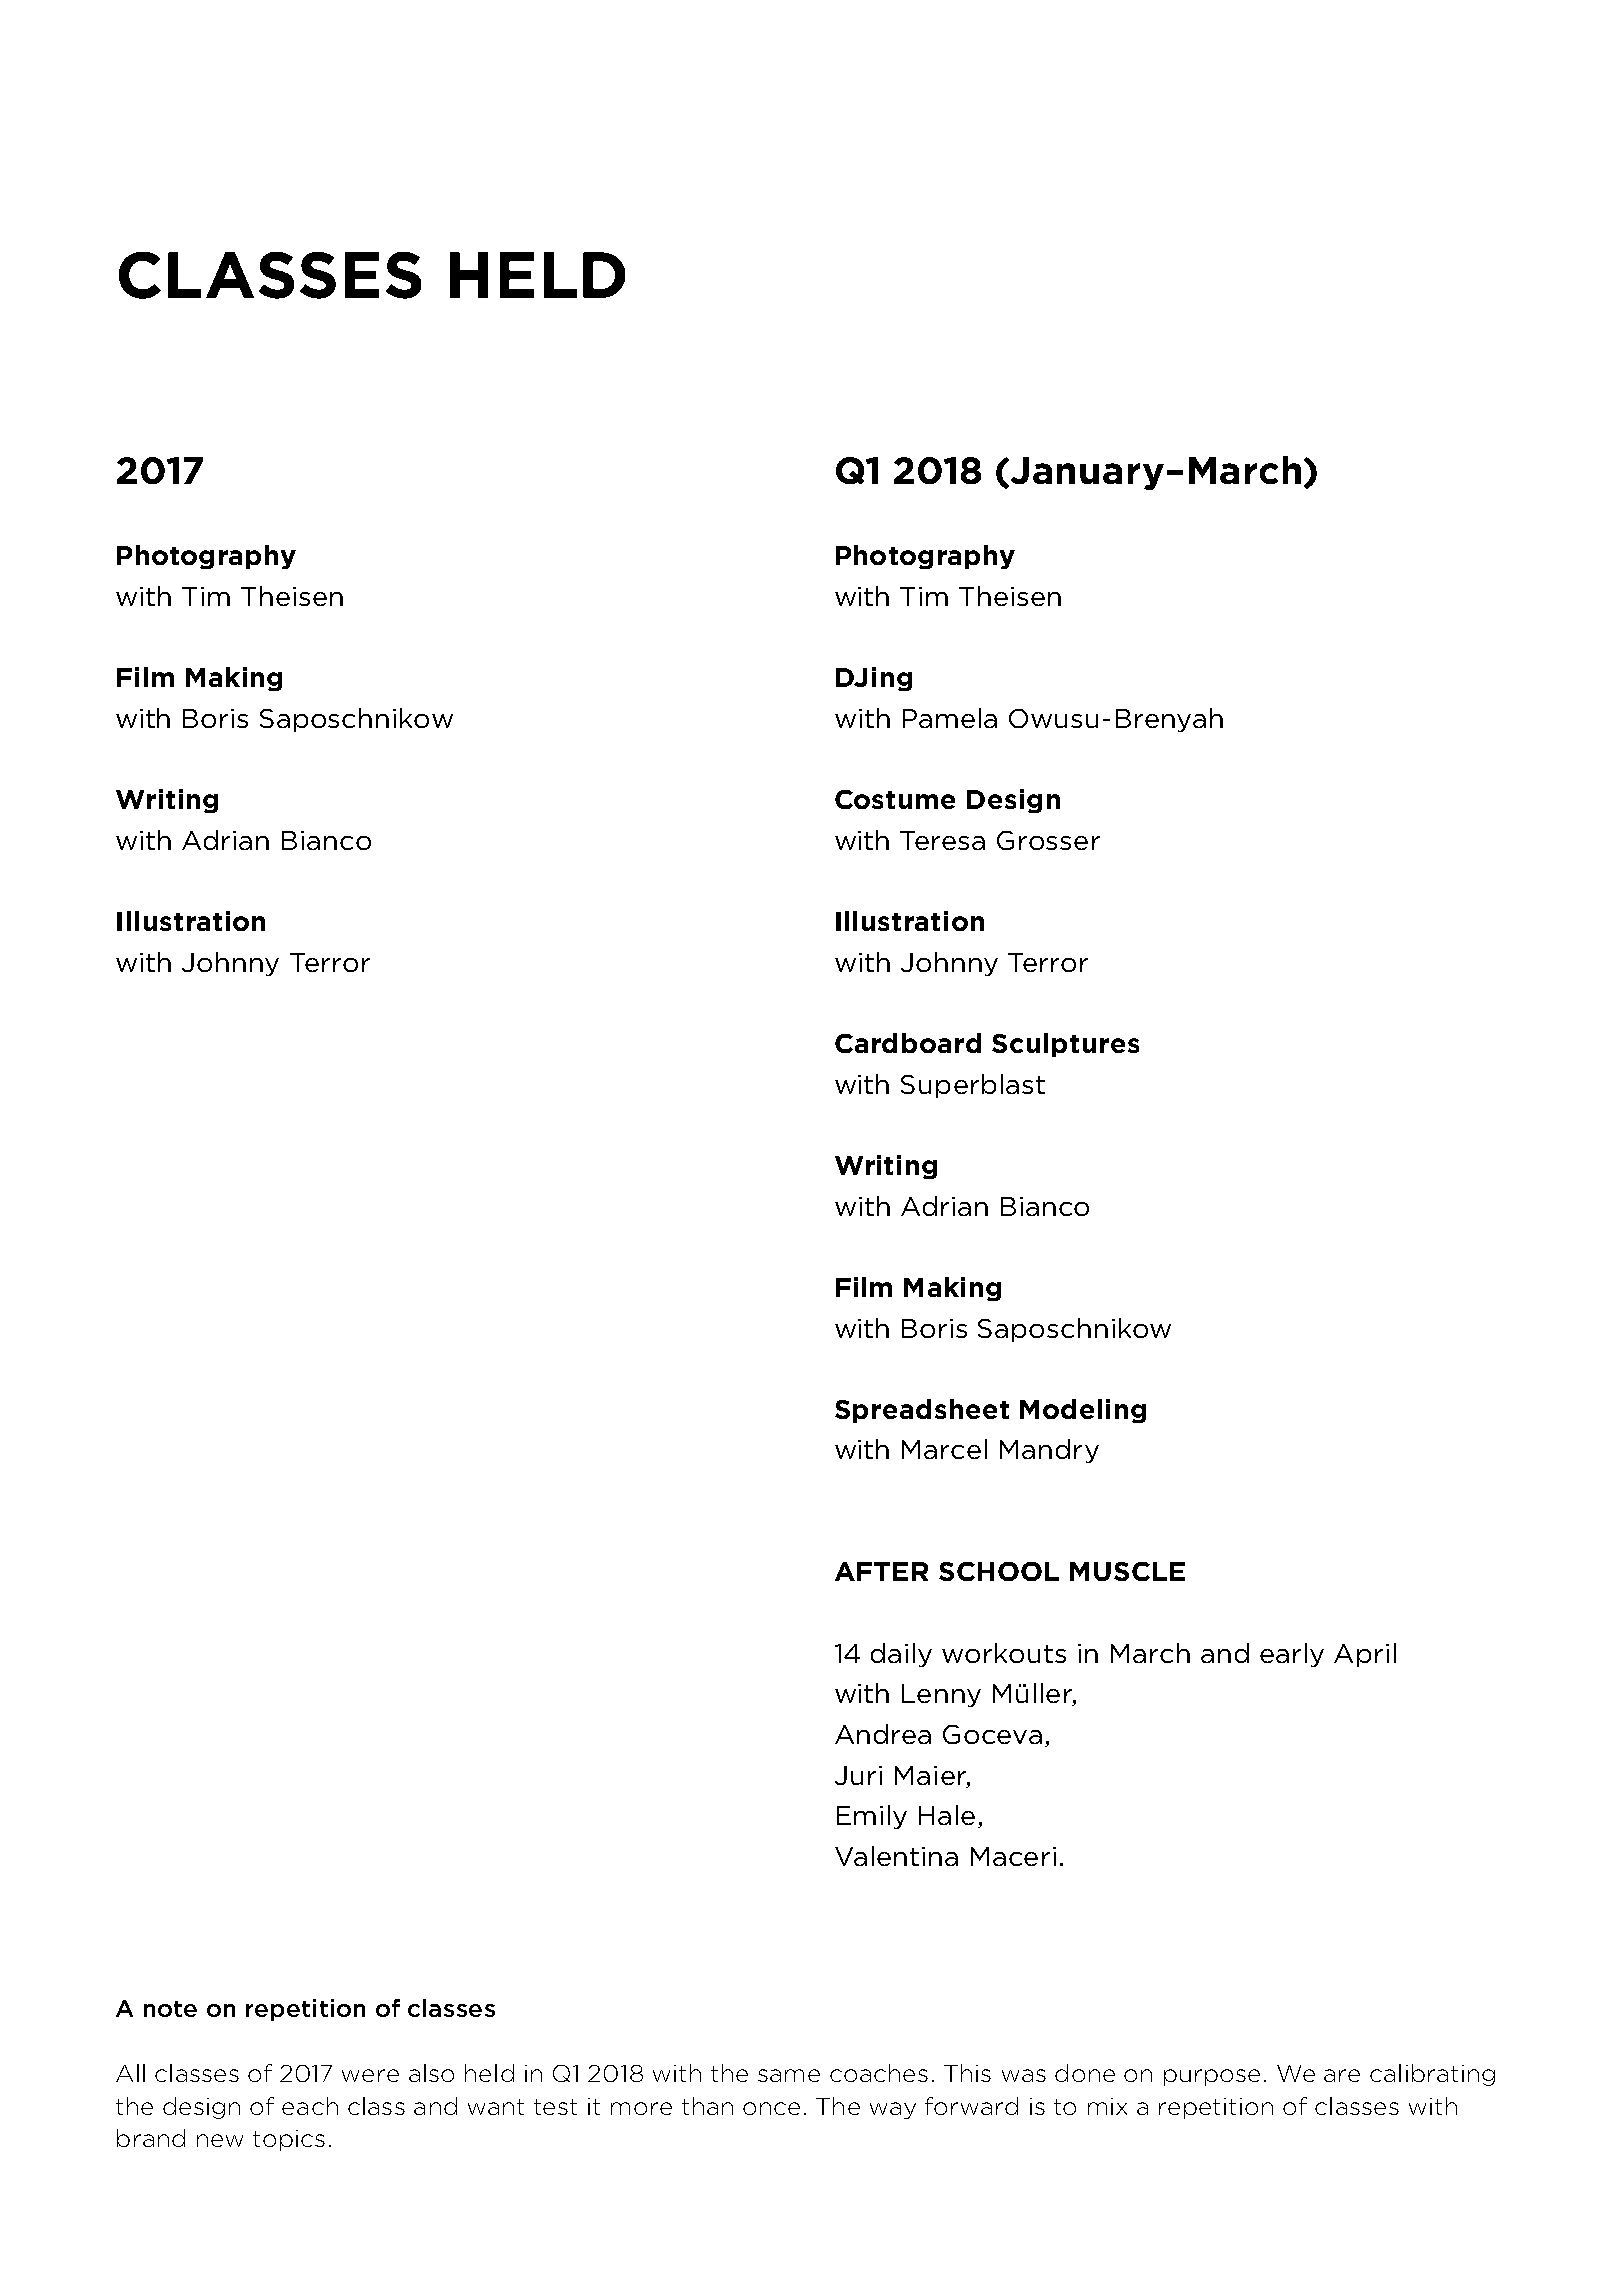  I want to click on Teresa, so click(942, 840).
